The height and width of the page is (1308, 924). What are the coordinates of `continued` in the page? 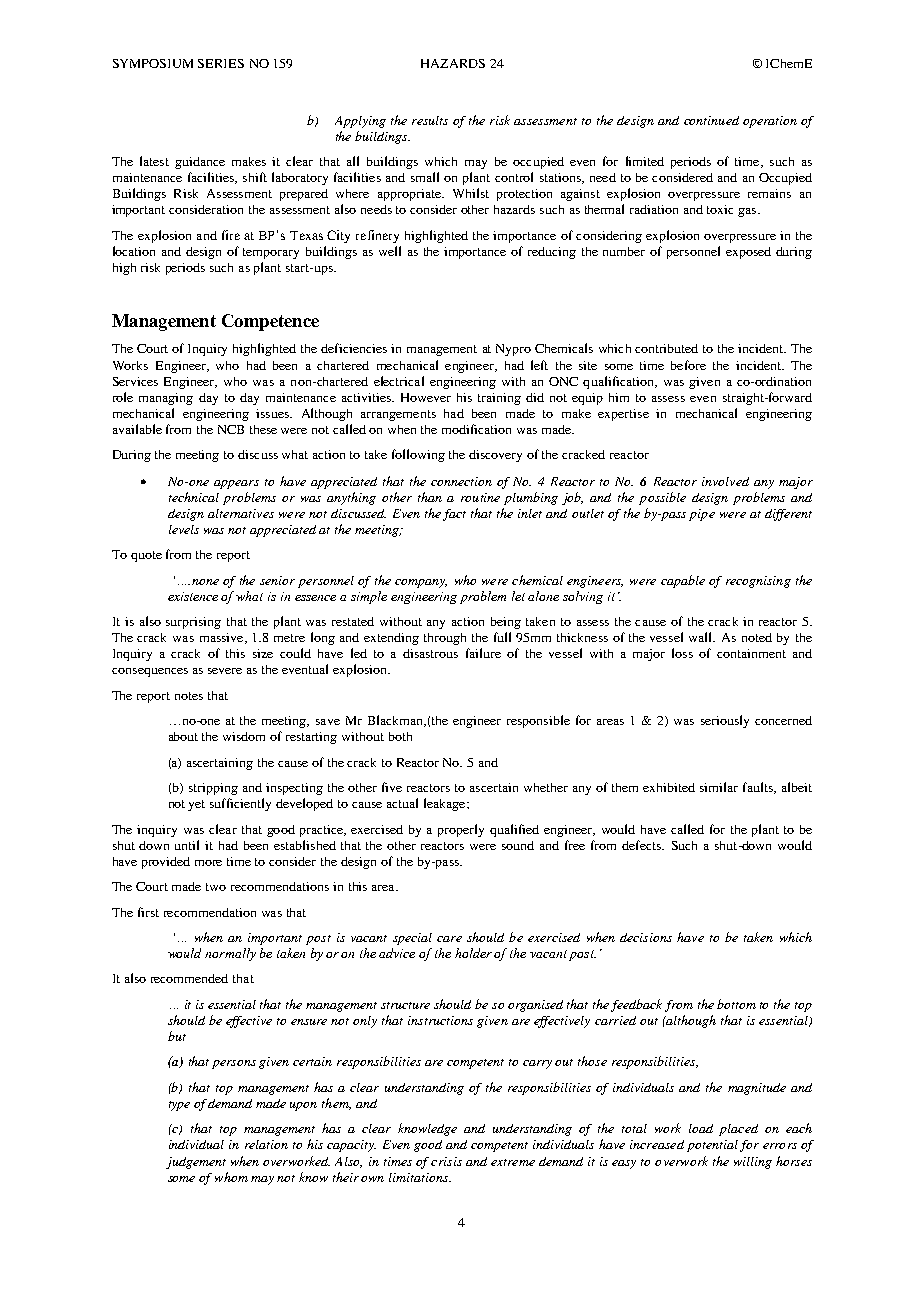 It's located at (711, 120).
